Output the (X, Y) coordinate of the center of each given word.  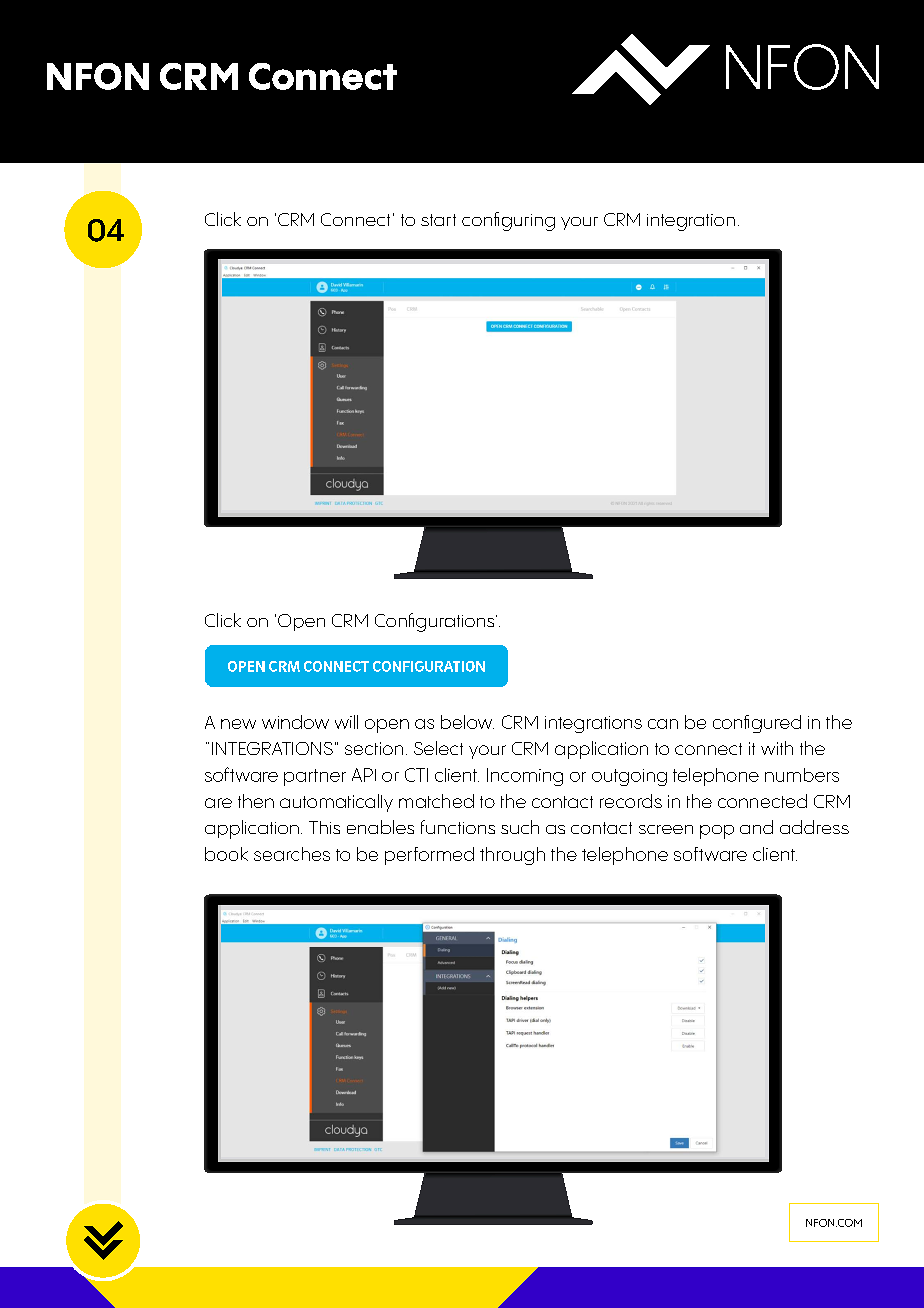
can (663, 724)
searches (292, 854)
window (295, 722)
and (756, 827)
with (777, 748)
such (520, 827)
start (438, 220)
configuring (508, 221)
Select (438, 748)
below (467, 722)
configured (757, 724)
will (346, 722)
